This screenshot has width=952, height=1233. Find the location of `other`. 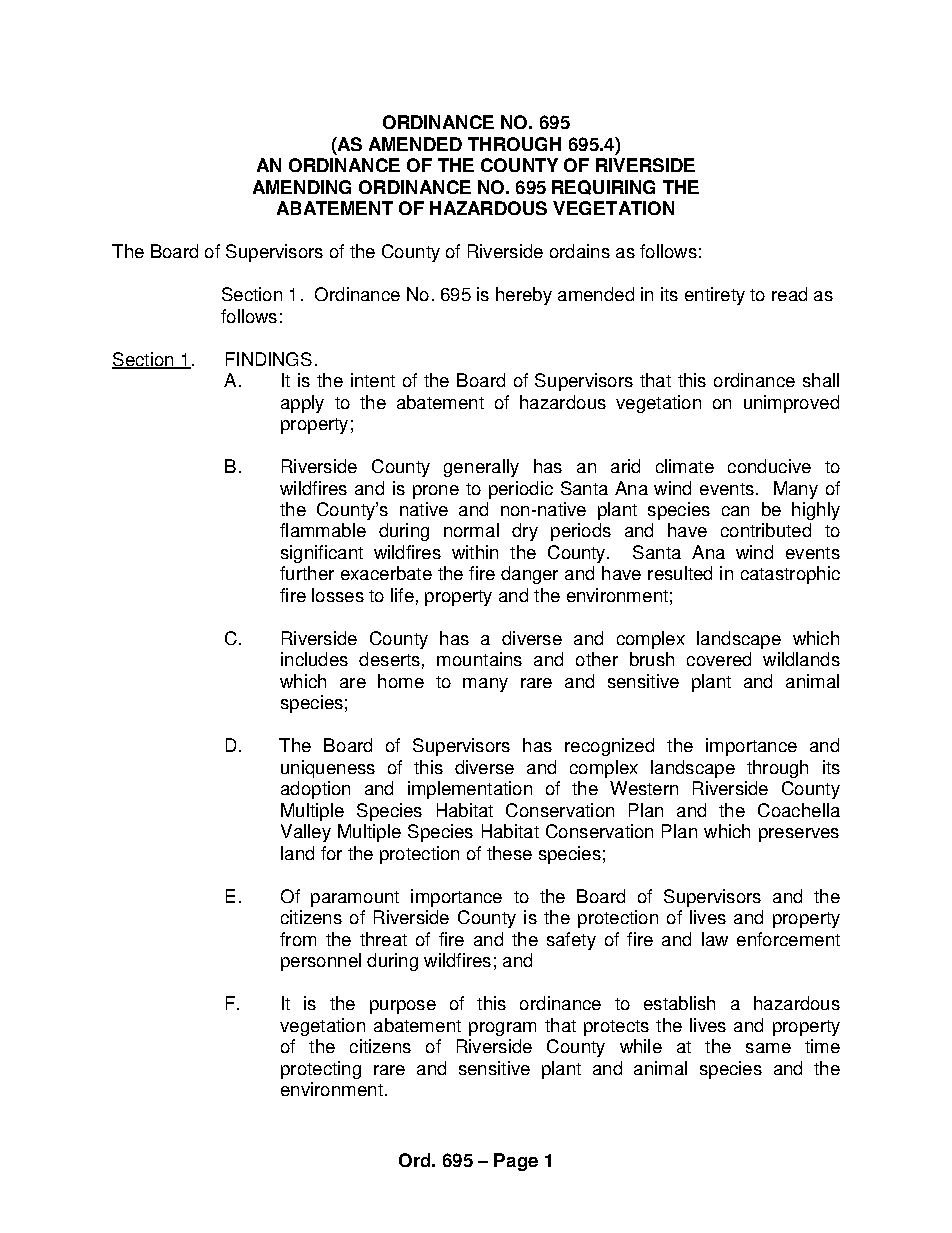

other is located at coordinates (597, 659).
